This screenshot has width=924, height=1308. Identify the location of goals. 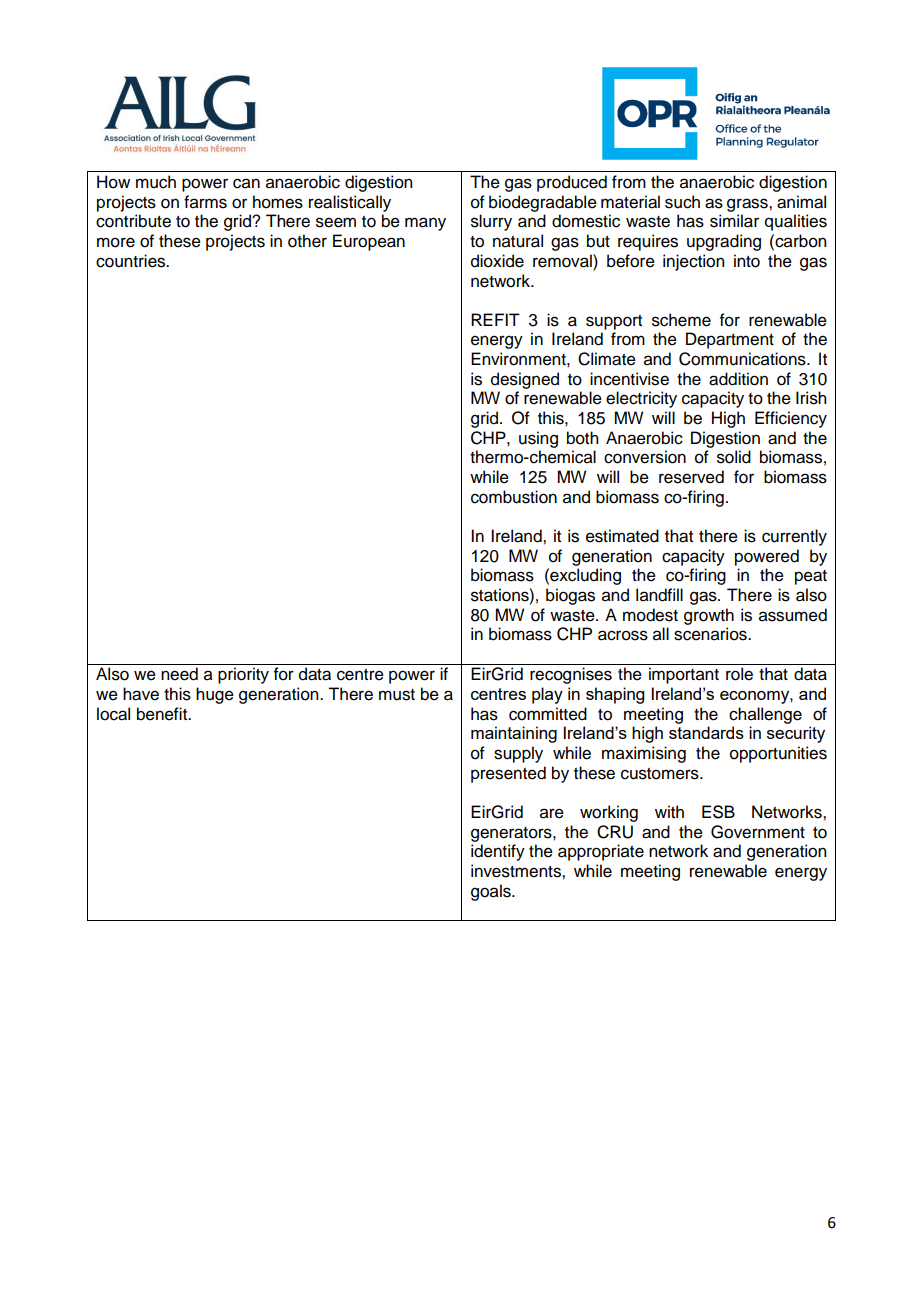
(492, 892).
